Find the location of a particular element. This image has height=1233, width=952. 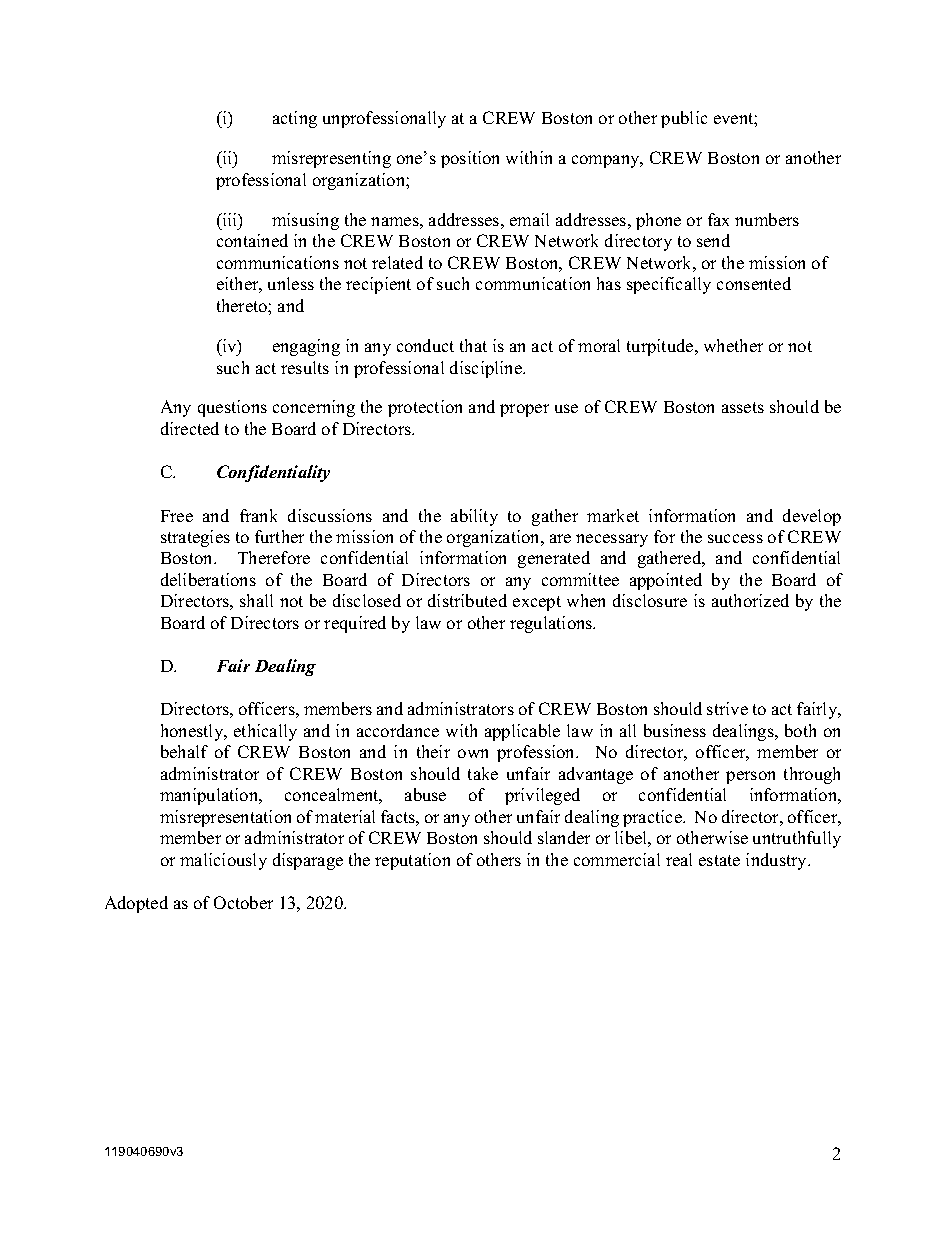

acting is located at coordinates (295, 119).
